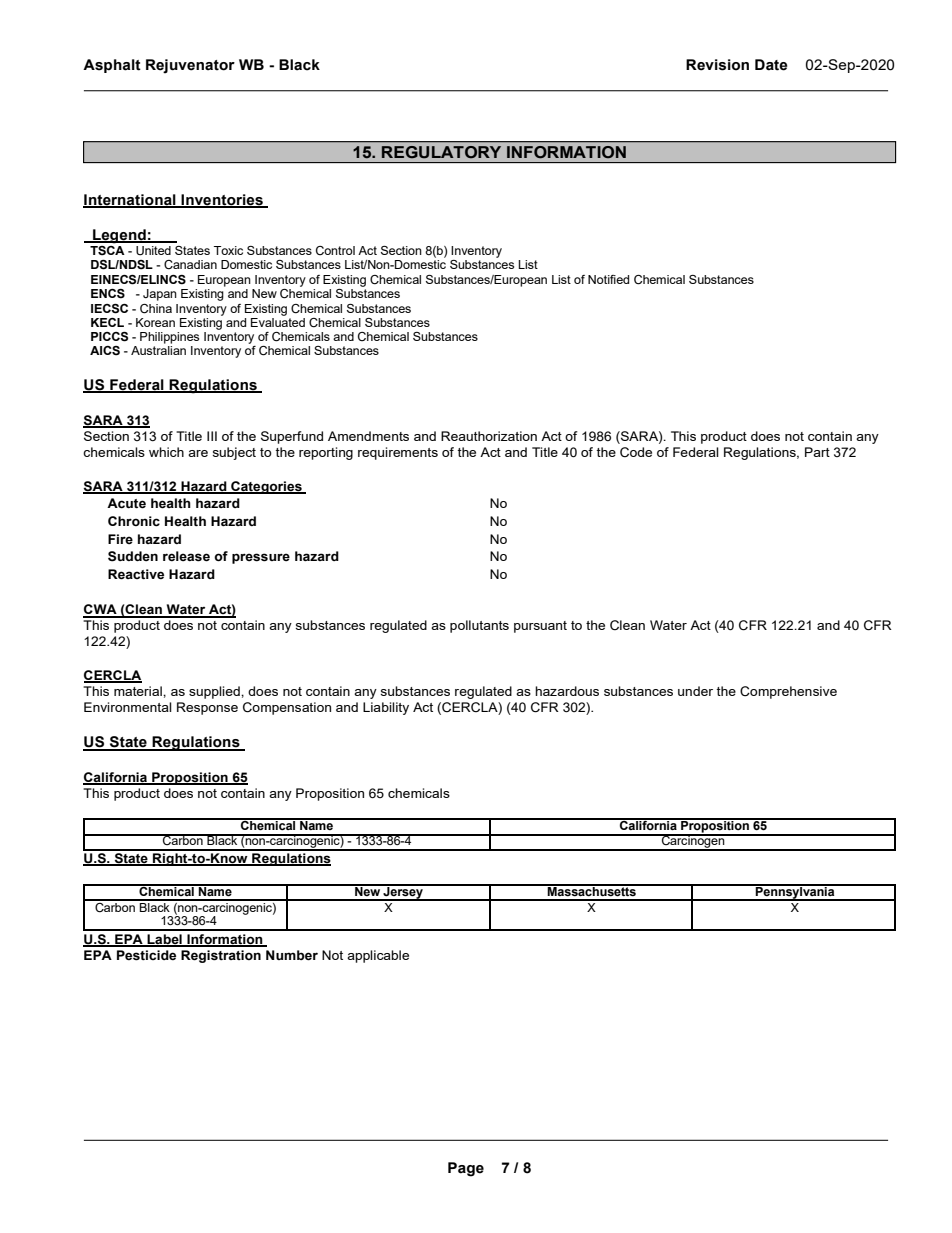 The height and width of the screenshot is (1233, 952). Describe the element at coordinates (695, 691) in the screenshot. I see `under` at that location.
